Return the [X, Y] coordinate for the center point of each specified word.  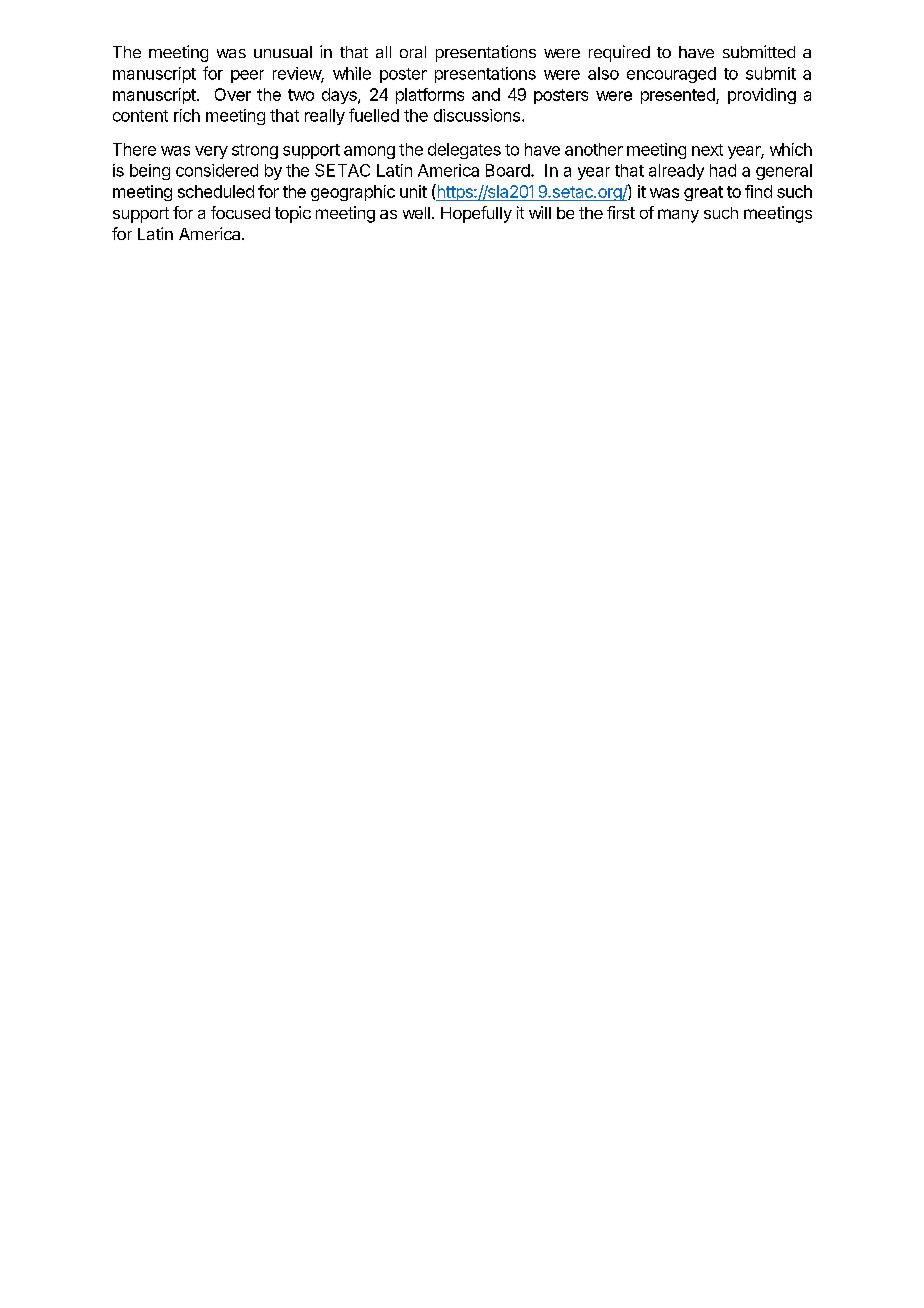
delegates [464, 151]
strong [255, 151]
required [619, 53]
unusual [283, 52]
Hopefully [476, 214]
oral [413, 52]
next [707, 150]
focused [240, 212]
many [678, 216]
